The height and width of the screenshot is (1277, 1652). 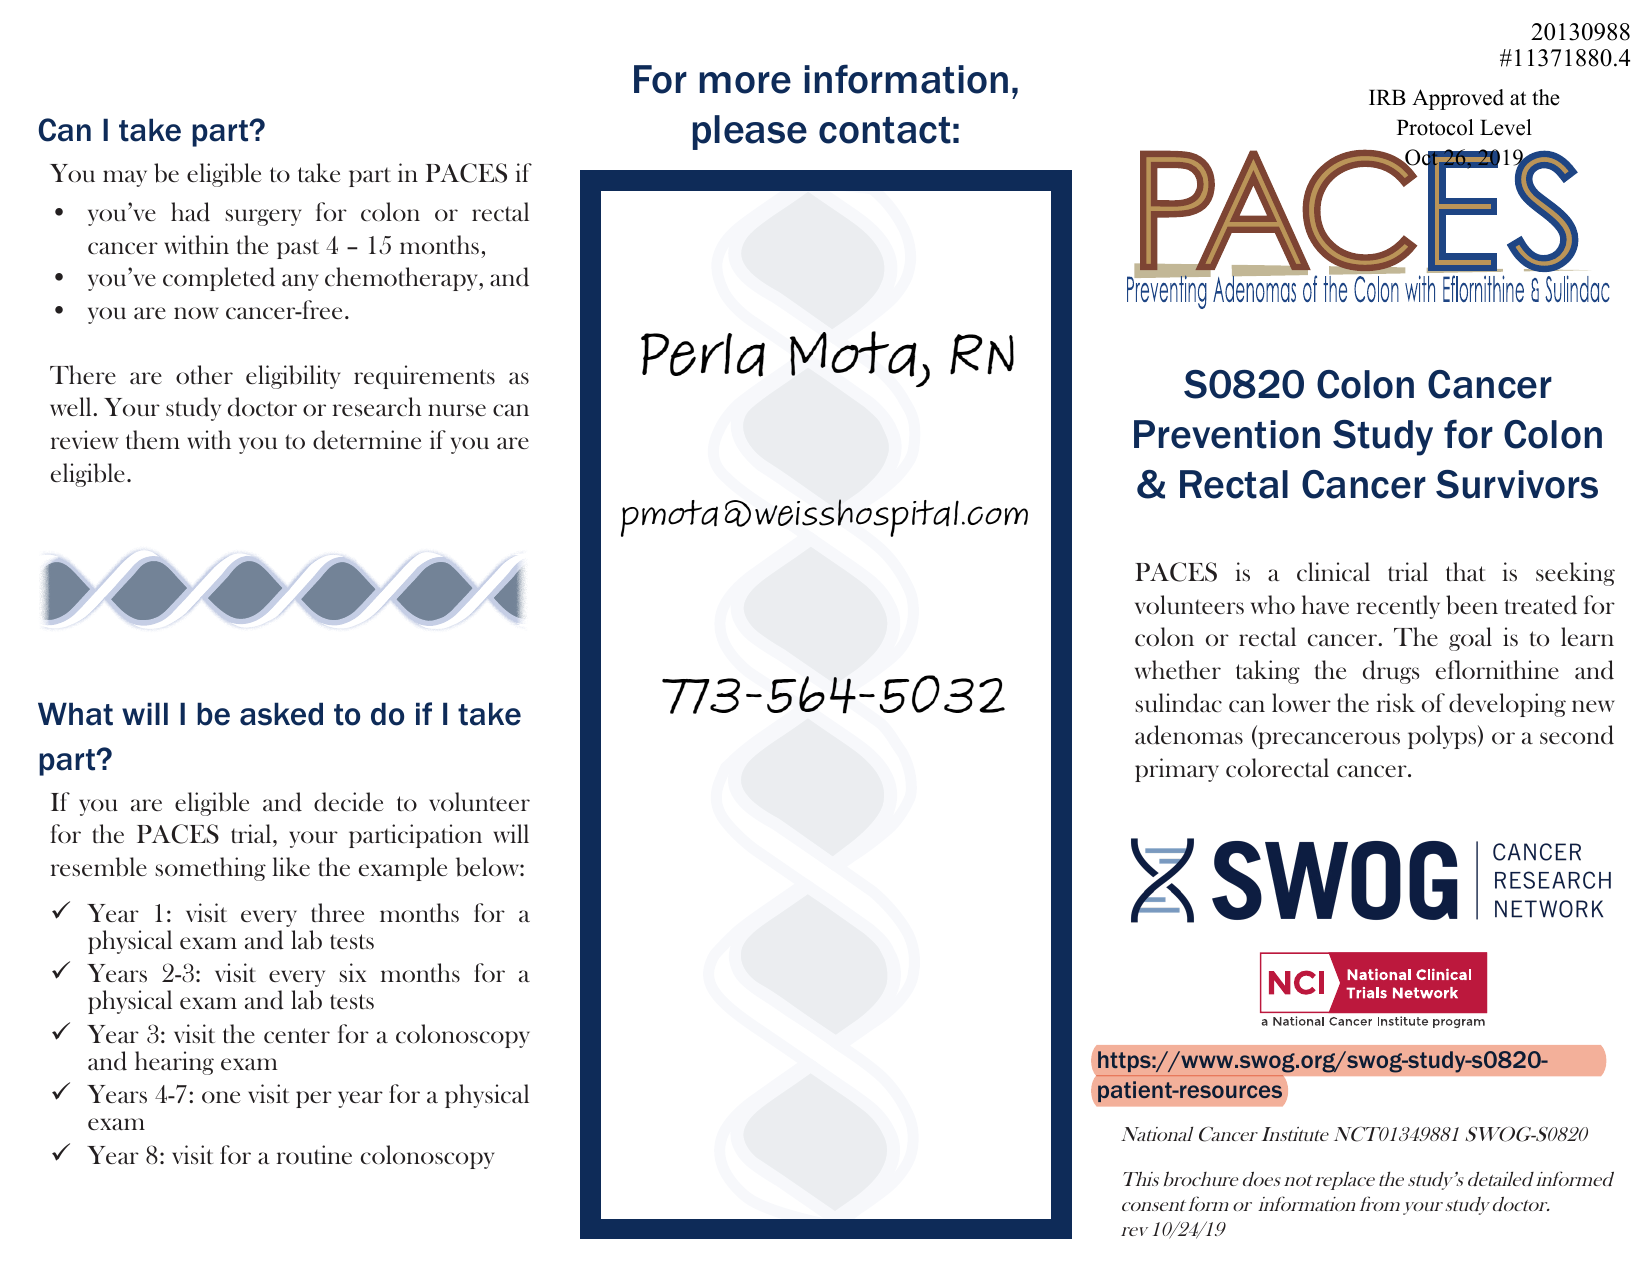 I want to click on per, so click(x=314, y=1099).
